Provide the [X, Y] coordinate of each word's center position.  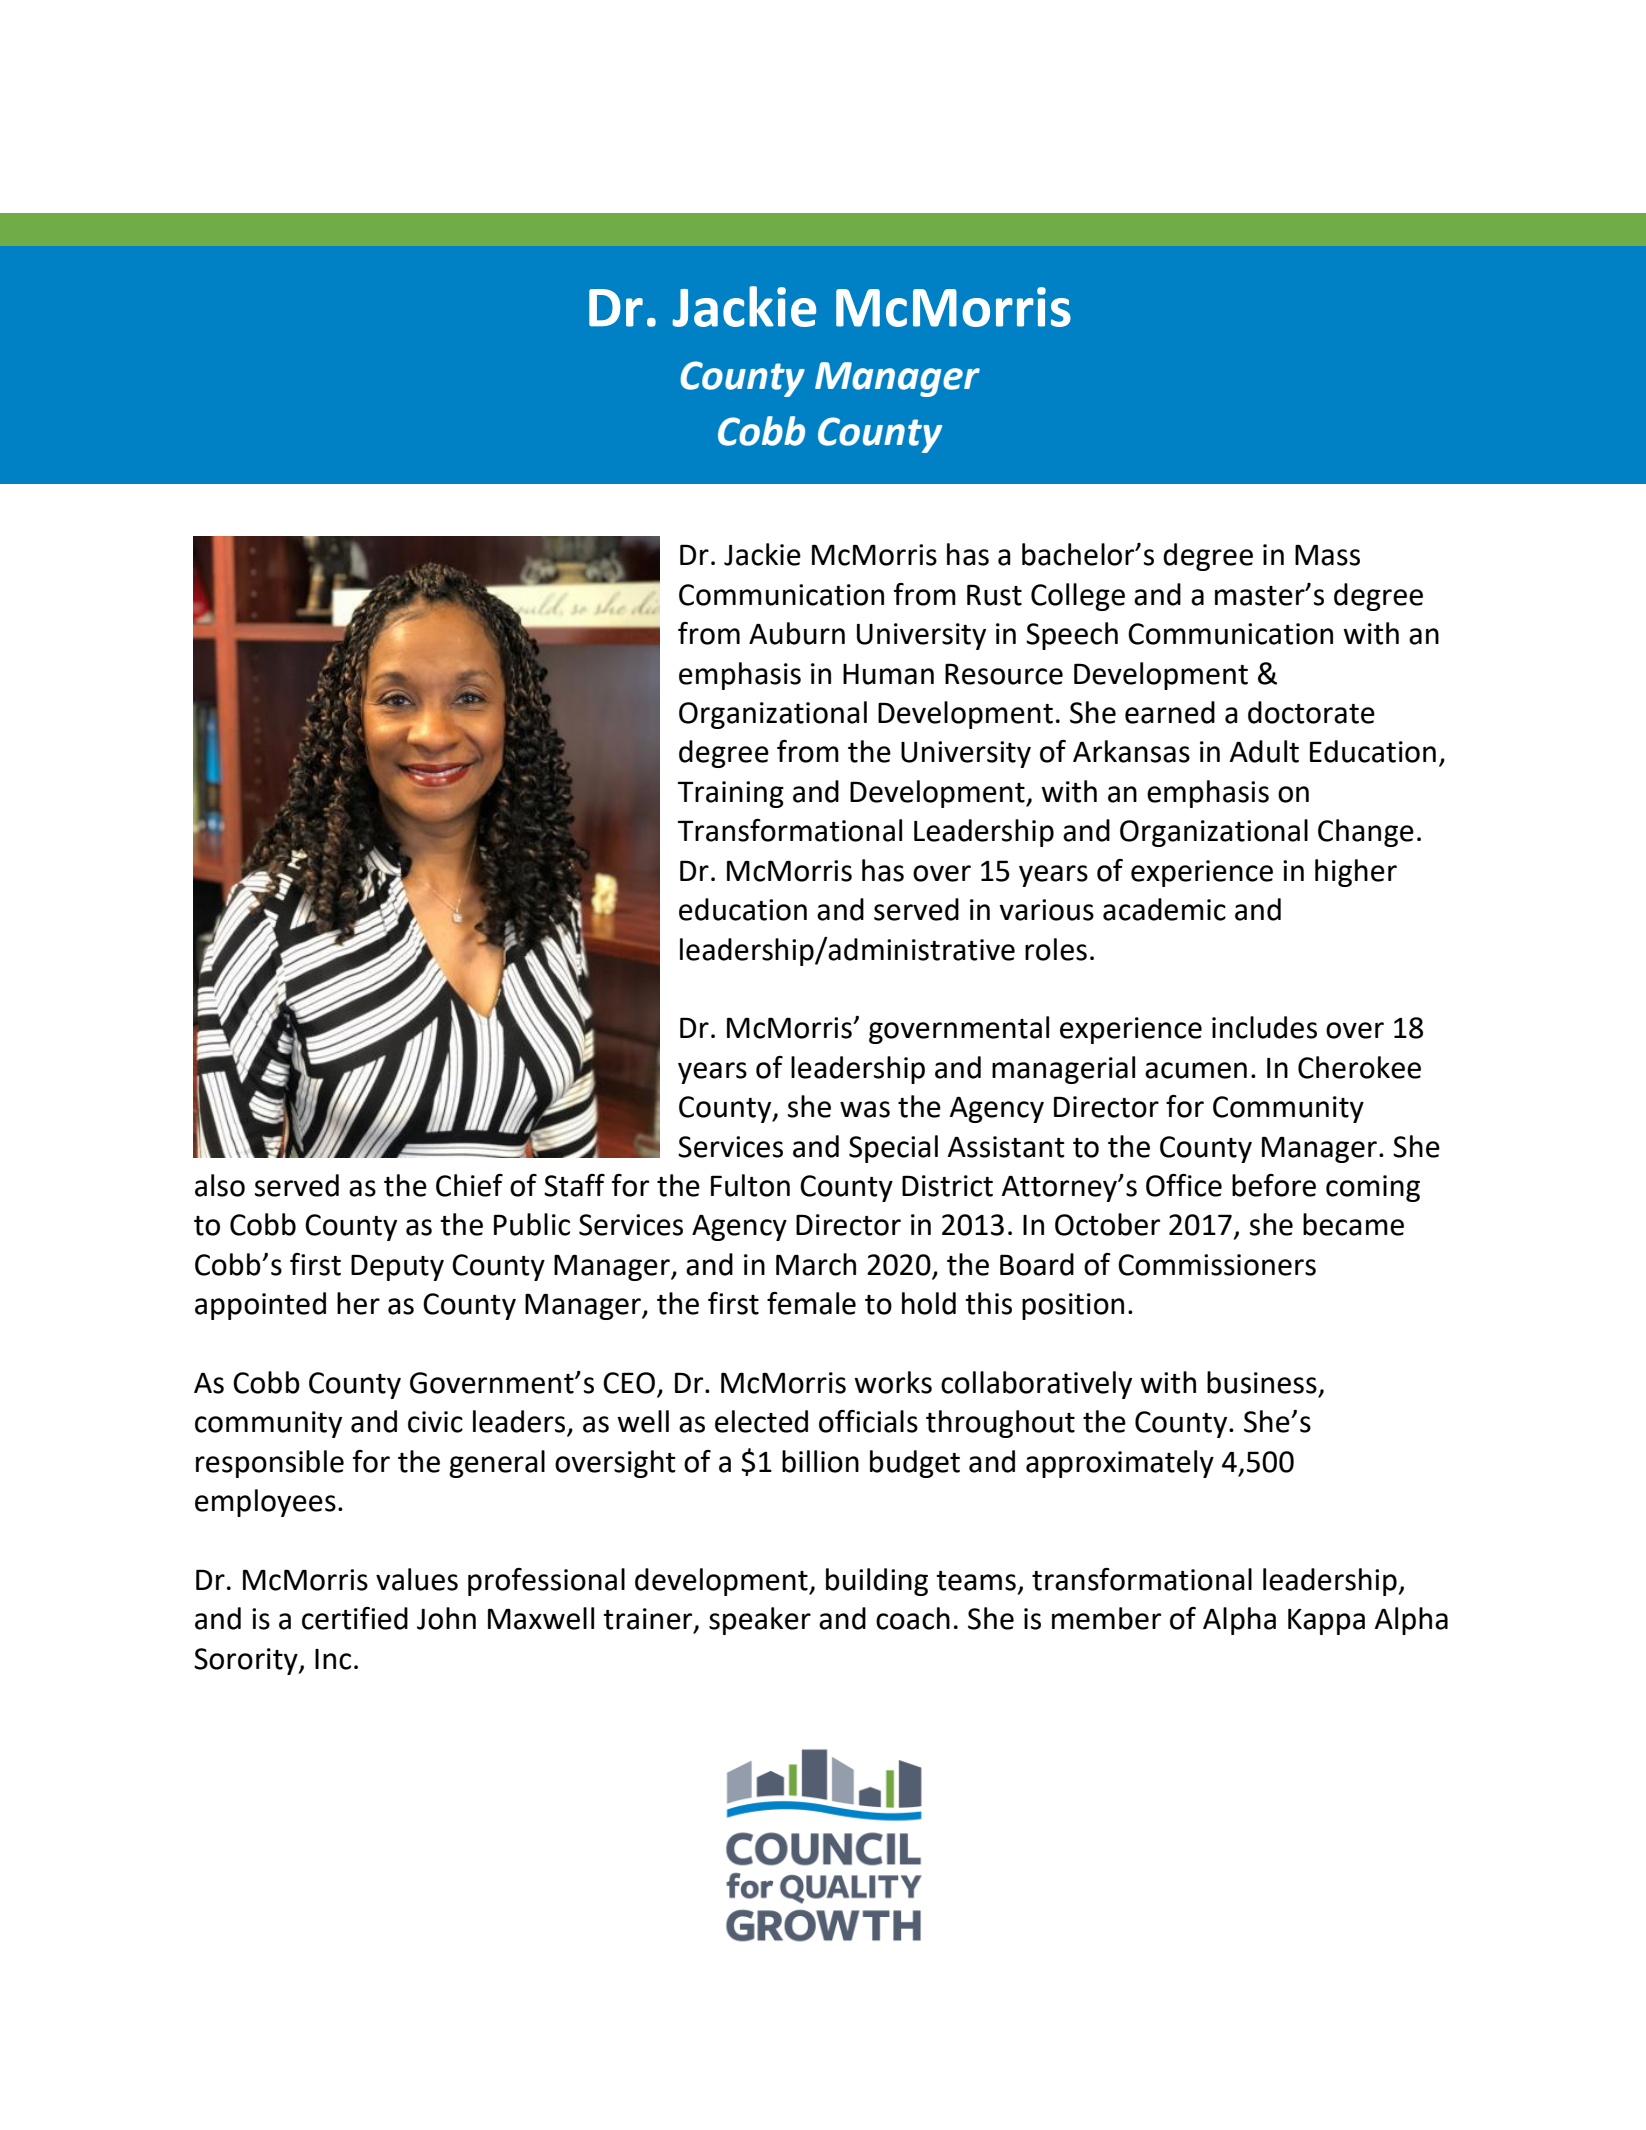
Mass [1327, 555]
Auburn [797, 633]
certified [355, 1618]
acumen [1196, 1070]
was [865, 1109]
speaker [760, 1621]
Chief [469, 1185]
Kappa [1326, 1622]
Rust [994, 595]
